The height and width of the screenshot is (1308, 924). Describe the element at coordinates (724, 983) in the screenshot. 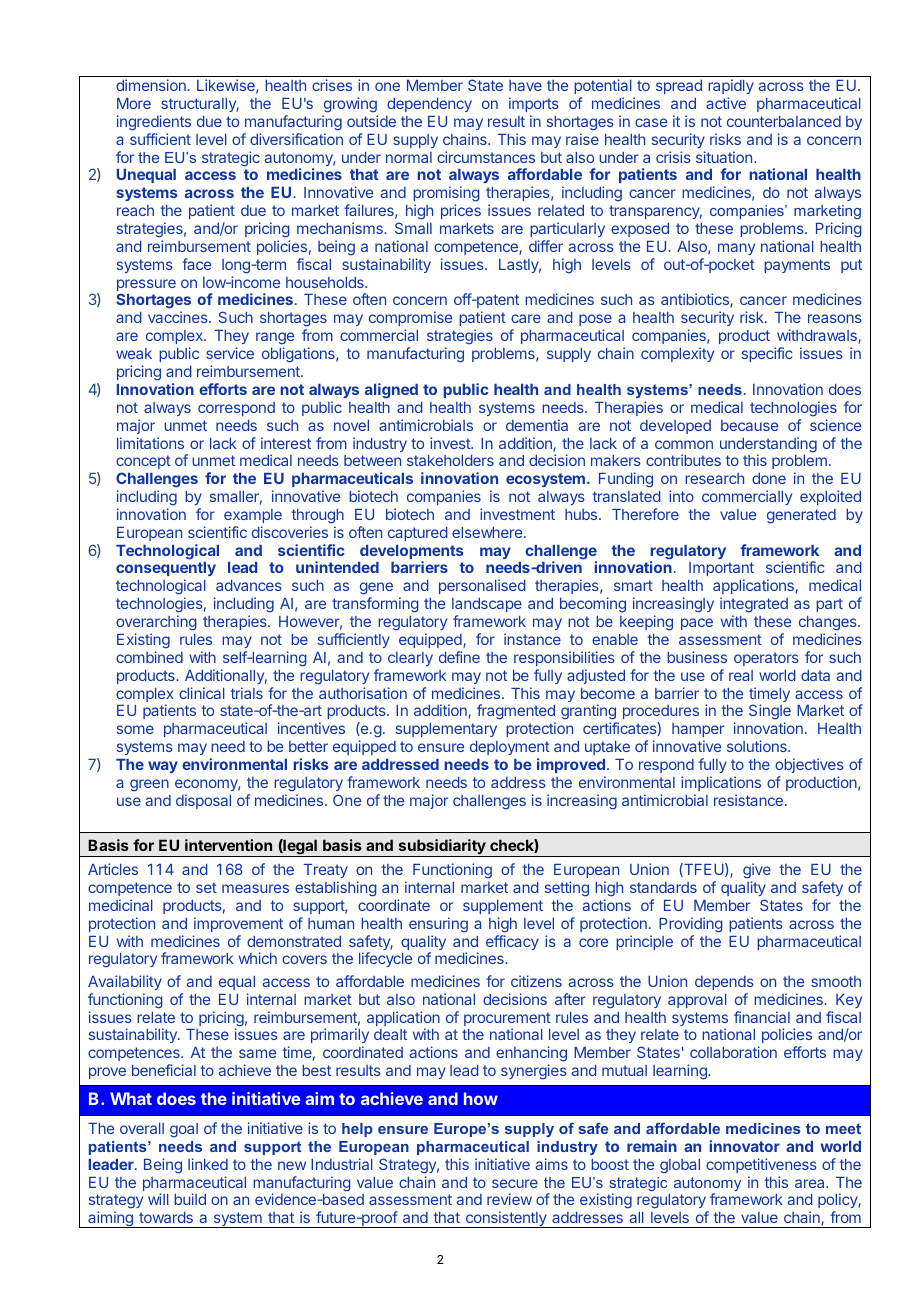

I see `depends` at that location.
